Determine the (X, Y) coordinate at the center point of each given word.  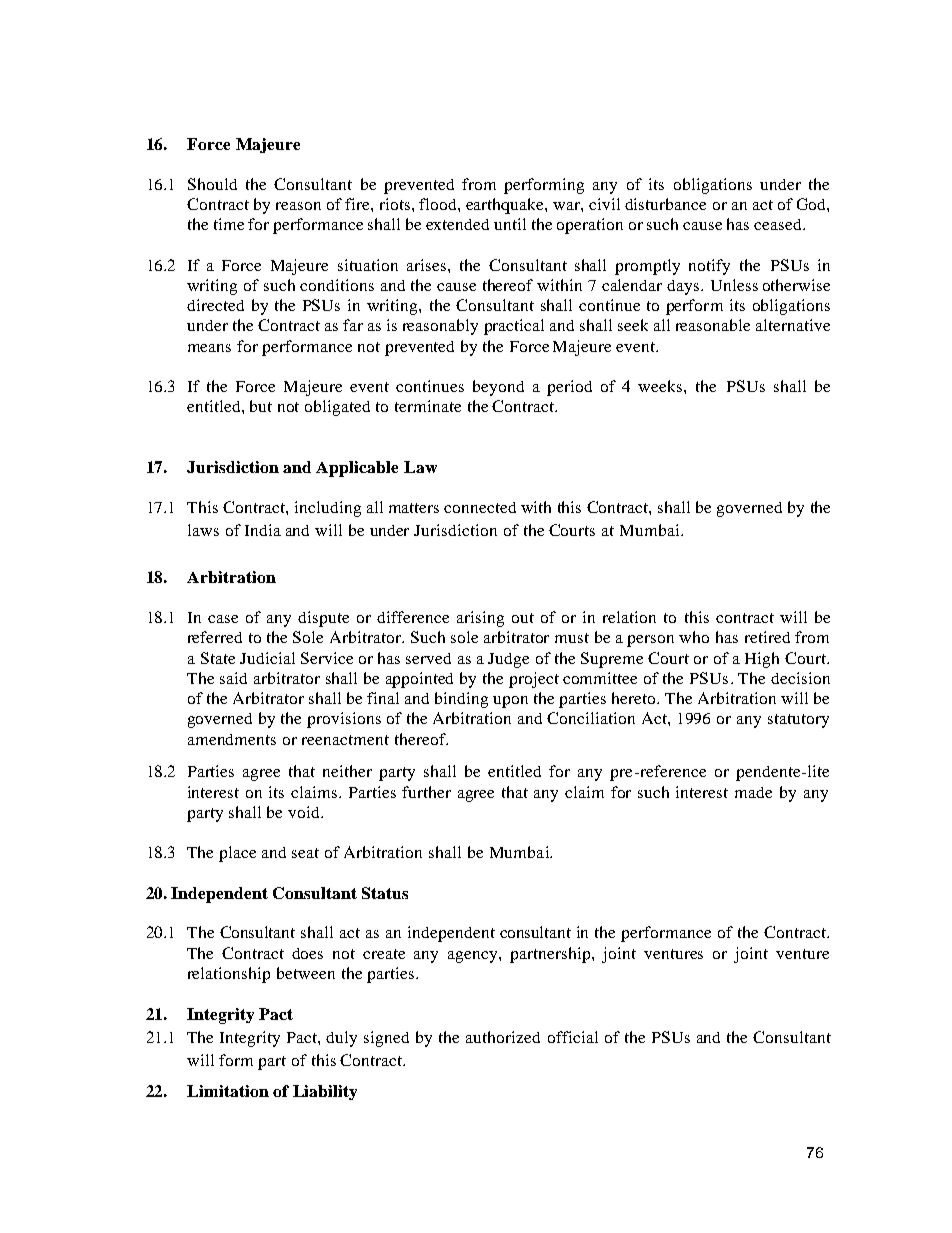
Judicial (267, 658)
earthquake (506, 206)
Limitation (228, 1091)
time (229, 224)
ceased (779, 224)
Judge (508, 660)
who (694, 637)
